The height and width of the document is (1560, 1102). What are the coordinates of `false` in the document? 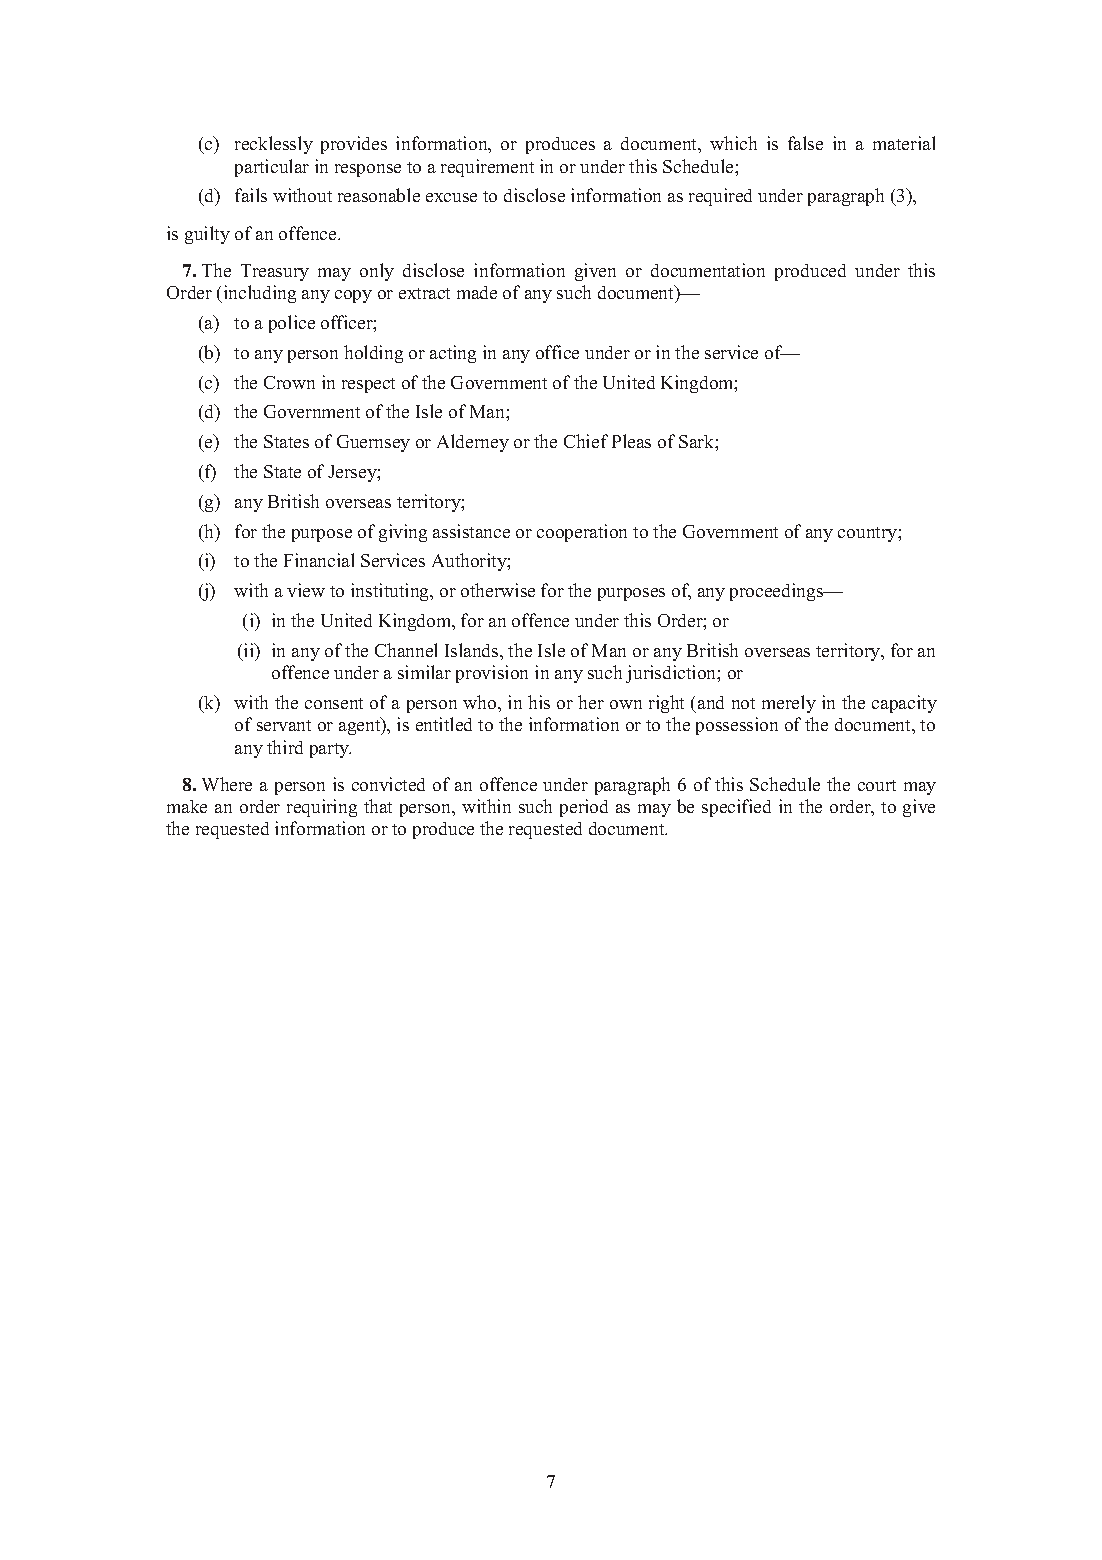 It's located at (805, 143).
